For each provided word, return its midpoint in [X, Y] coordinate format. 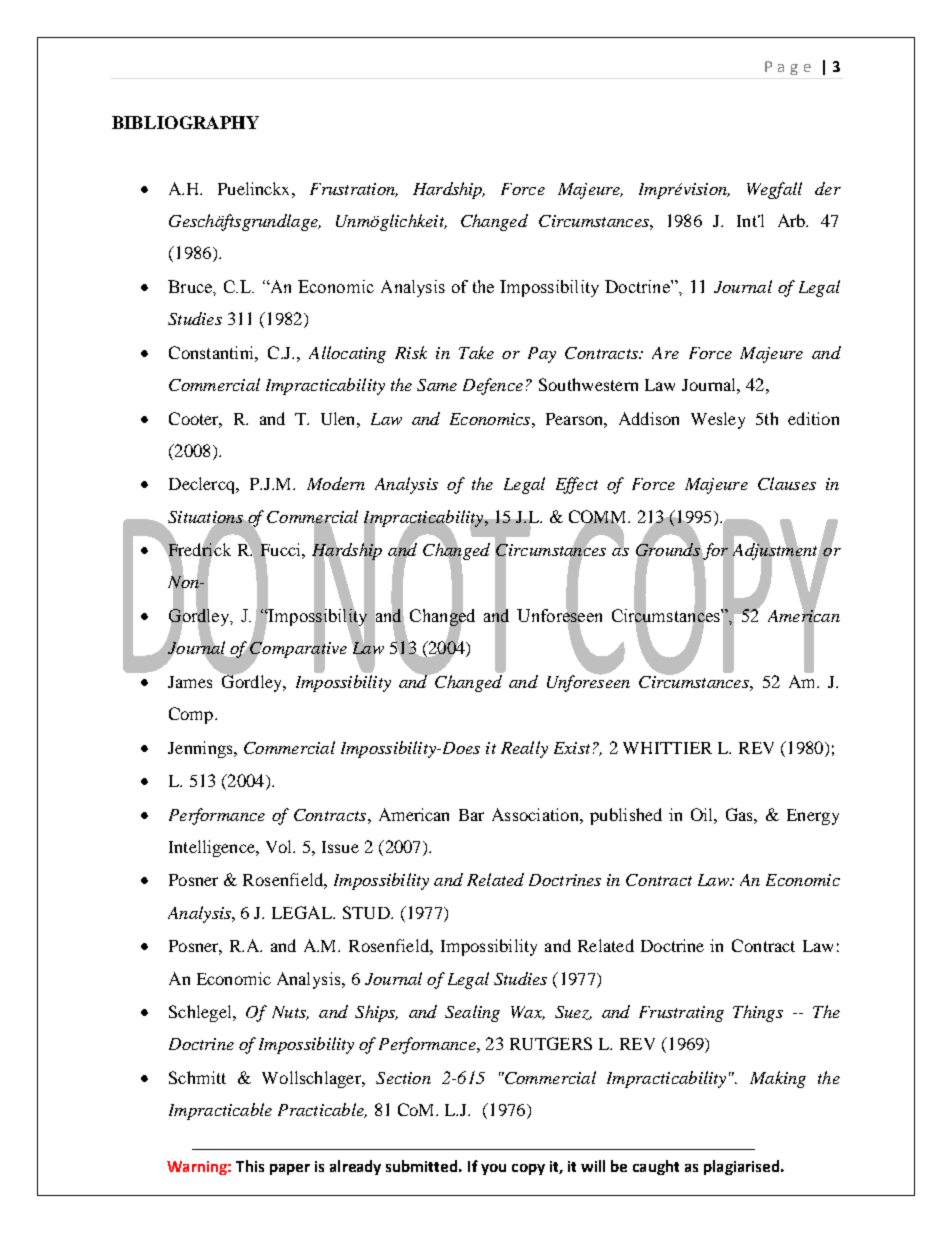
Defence [493, 386]
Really [524, 749]
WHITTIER [667, 748]
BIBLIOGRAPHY [185, 122]
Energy [813, 817]
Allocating [347, 354]
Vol [280, 846]
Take [476, 352]
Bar [471, 815]
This [250, 1166]
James [190, 682]
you [493, 1169]
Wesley [718, 420]
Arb [792, 220]
